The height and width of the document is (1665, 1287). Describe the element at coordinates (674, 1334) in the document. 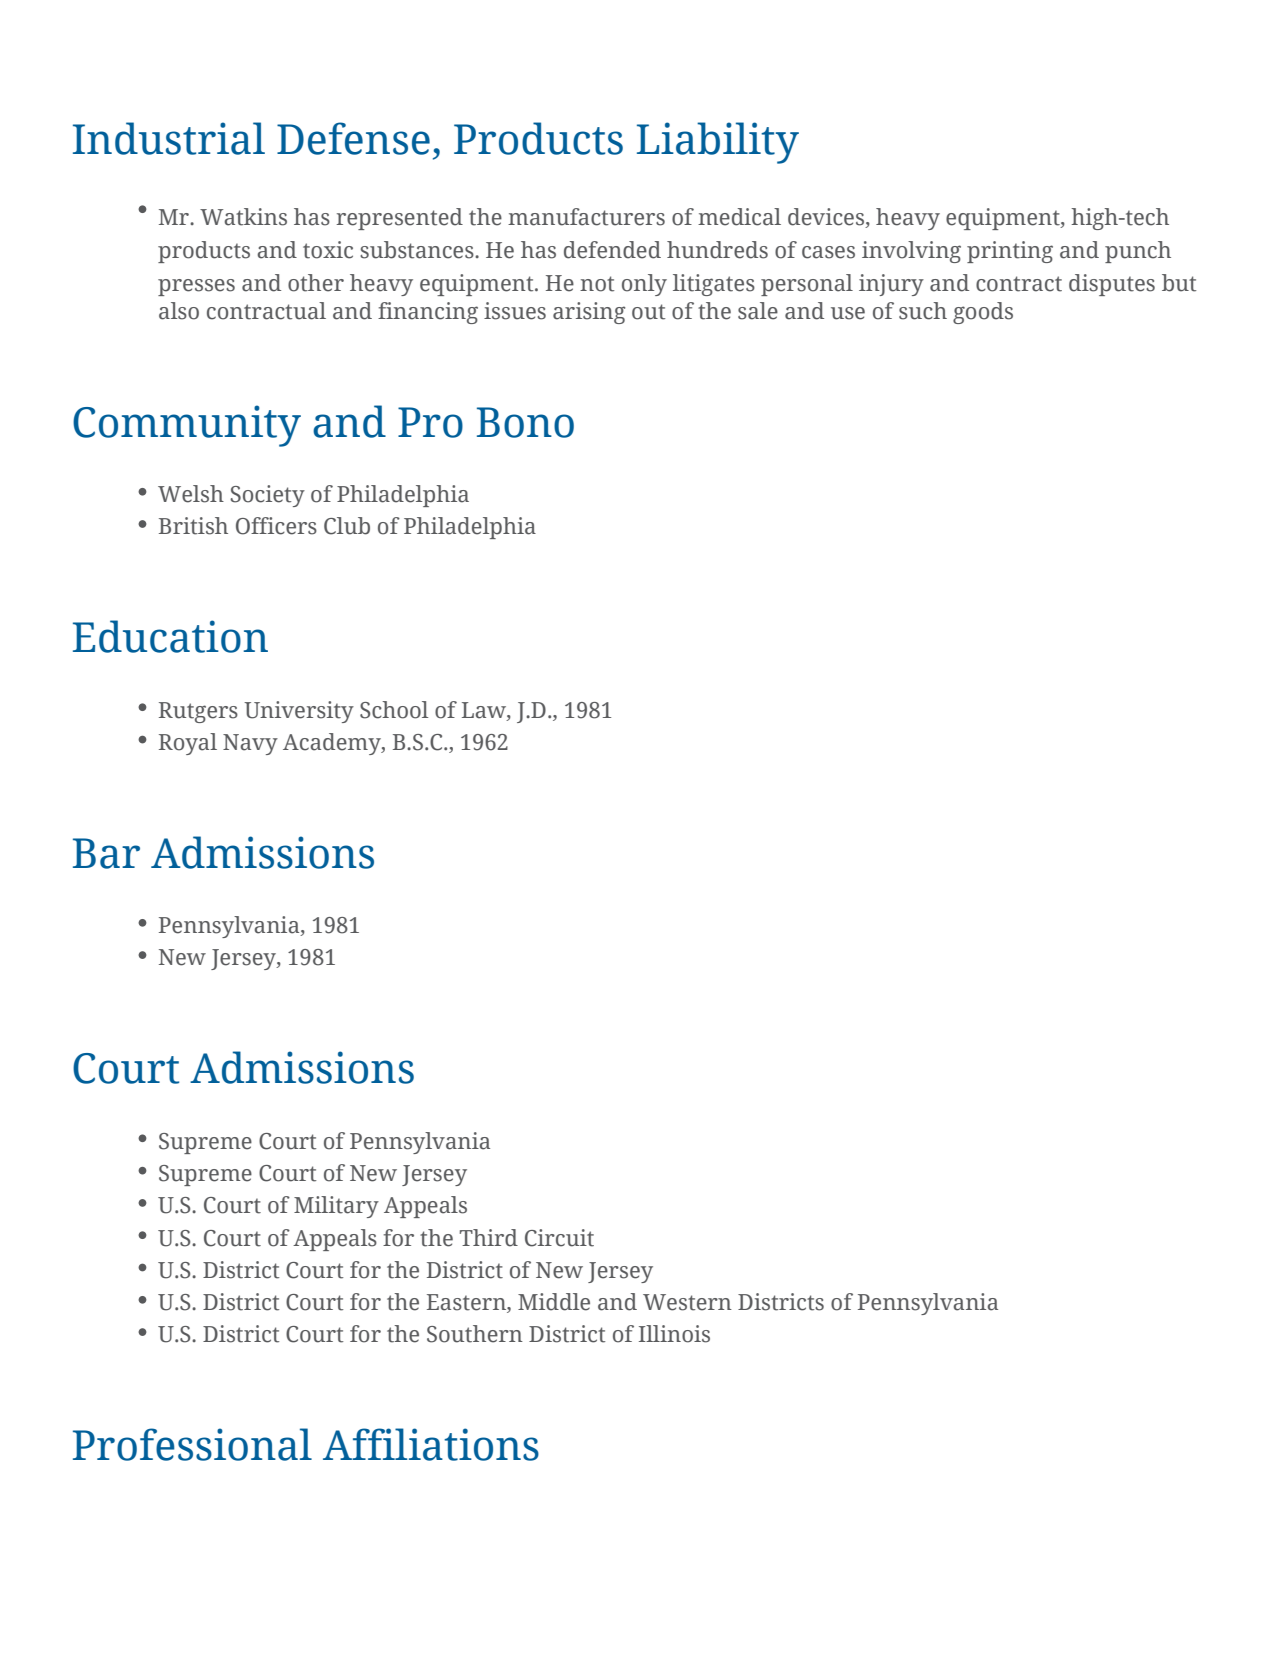

I see `Illinois` at that location.
